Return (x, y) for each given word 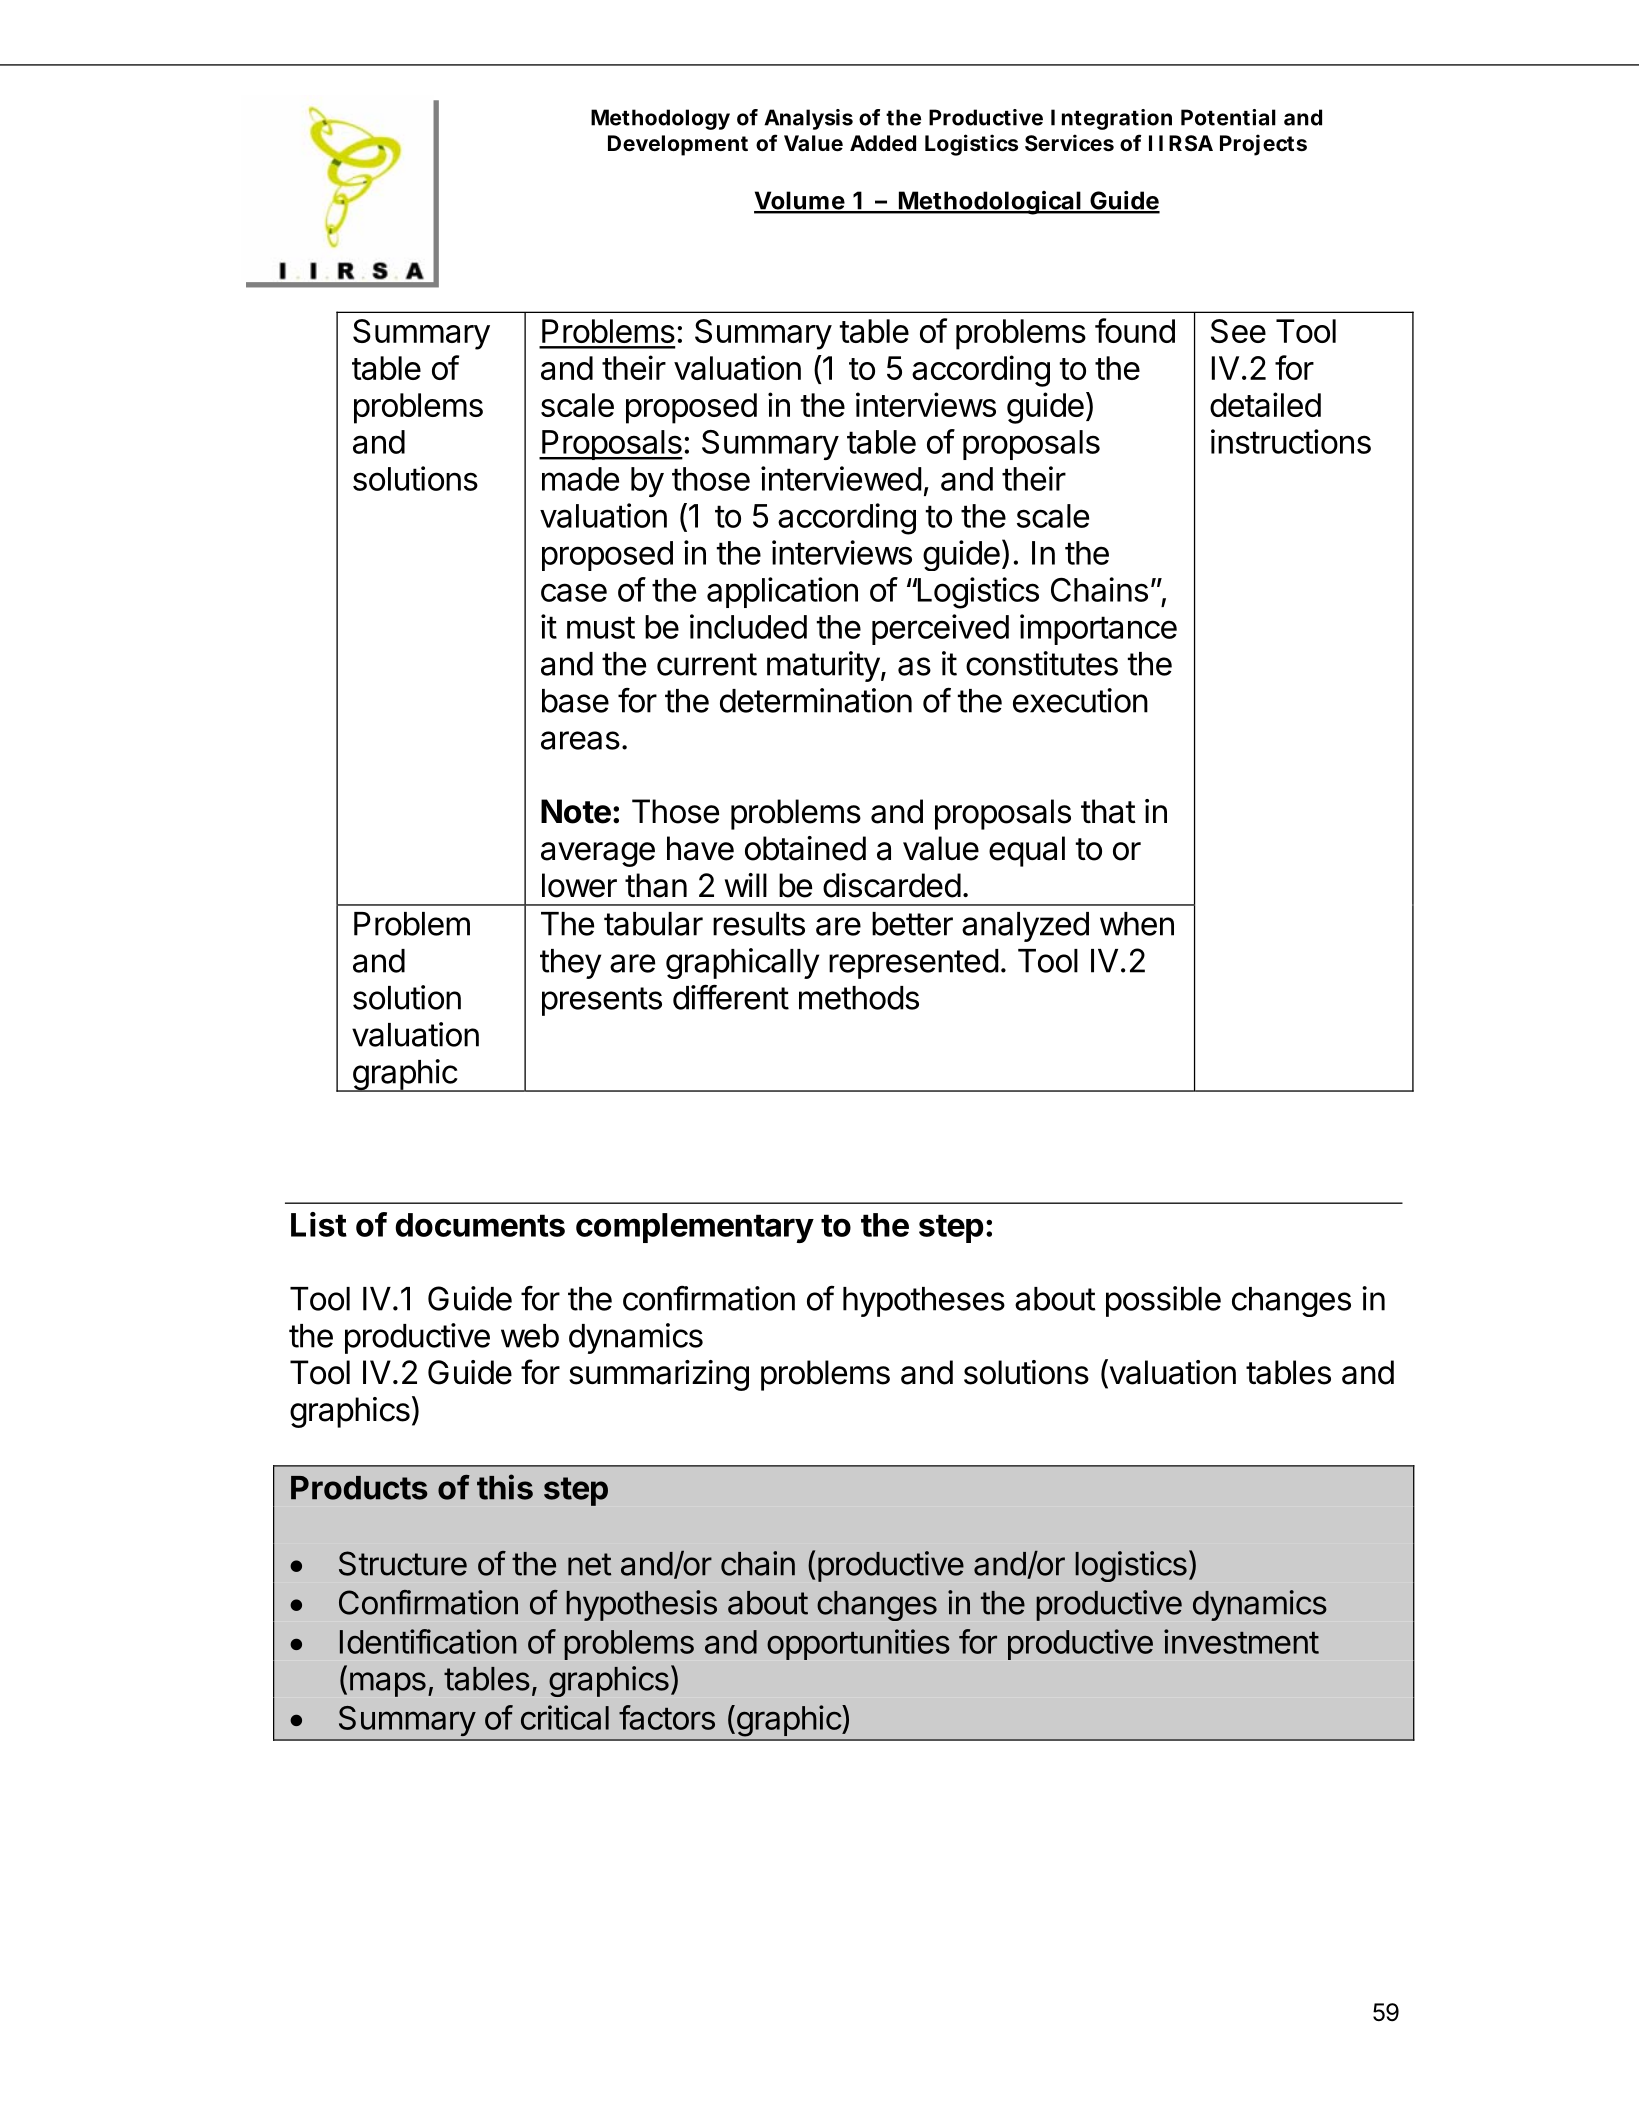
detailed (1265, 404)
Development (678, 145)
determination (816, 700)
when (1137, 924)
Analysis (808, 119)
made (580, 479)
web (530, 1336)
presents (602, 1001)
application (782, 592)
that (1108, 811)
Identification (428, 1641)
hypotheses (924, 1302)
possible (1163, 1301)
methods (859, 998)
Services (1069, 143)
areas (580, 740)
